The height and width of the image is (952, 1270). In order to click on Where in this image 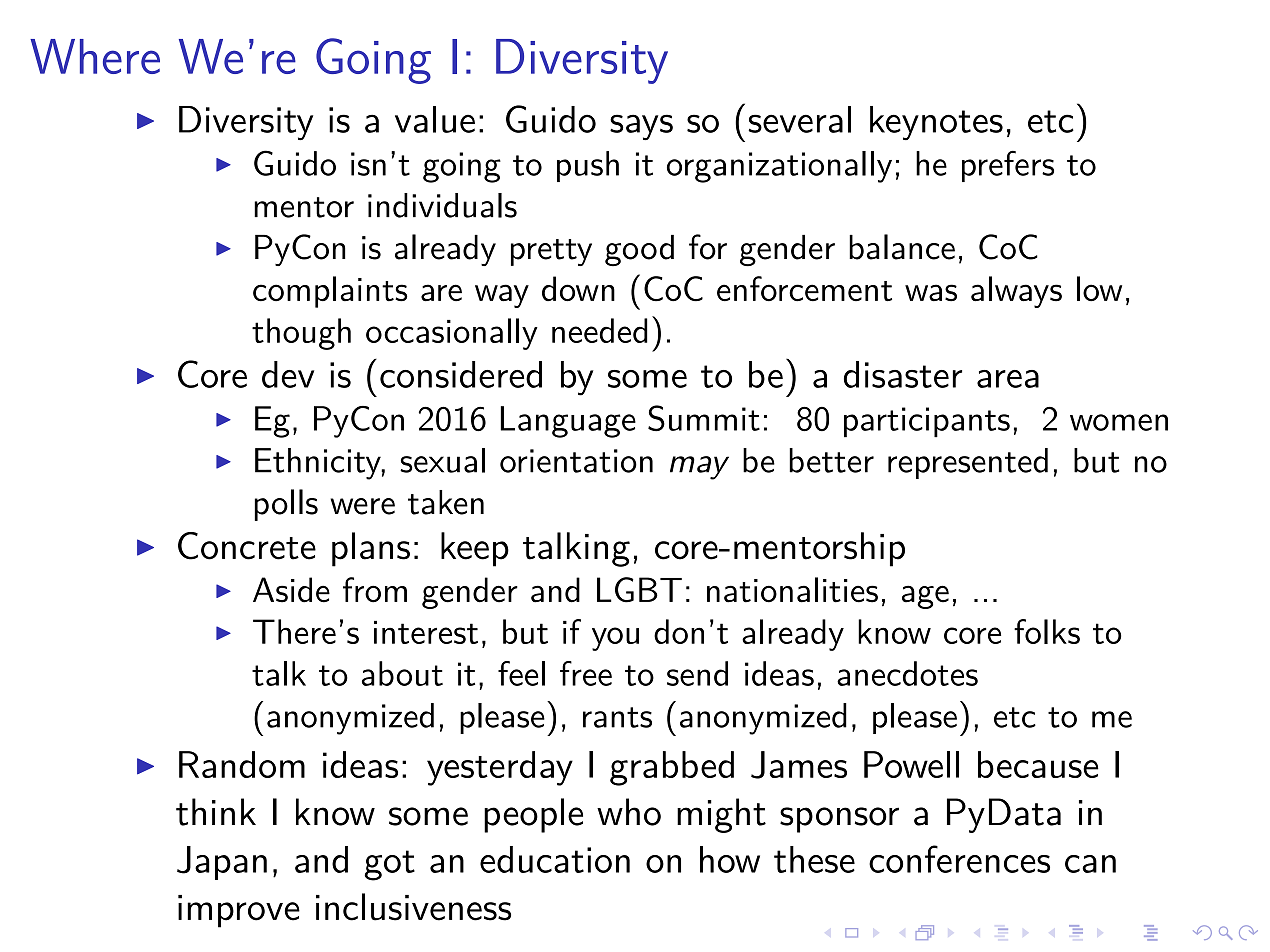, I will do `click(95, 56)`.
